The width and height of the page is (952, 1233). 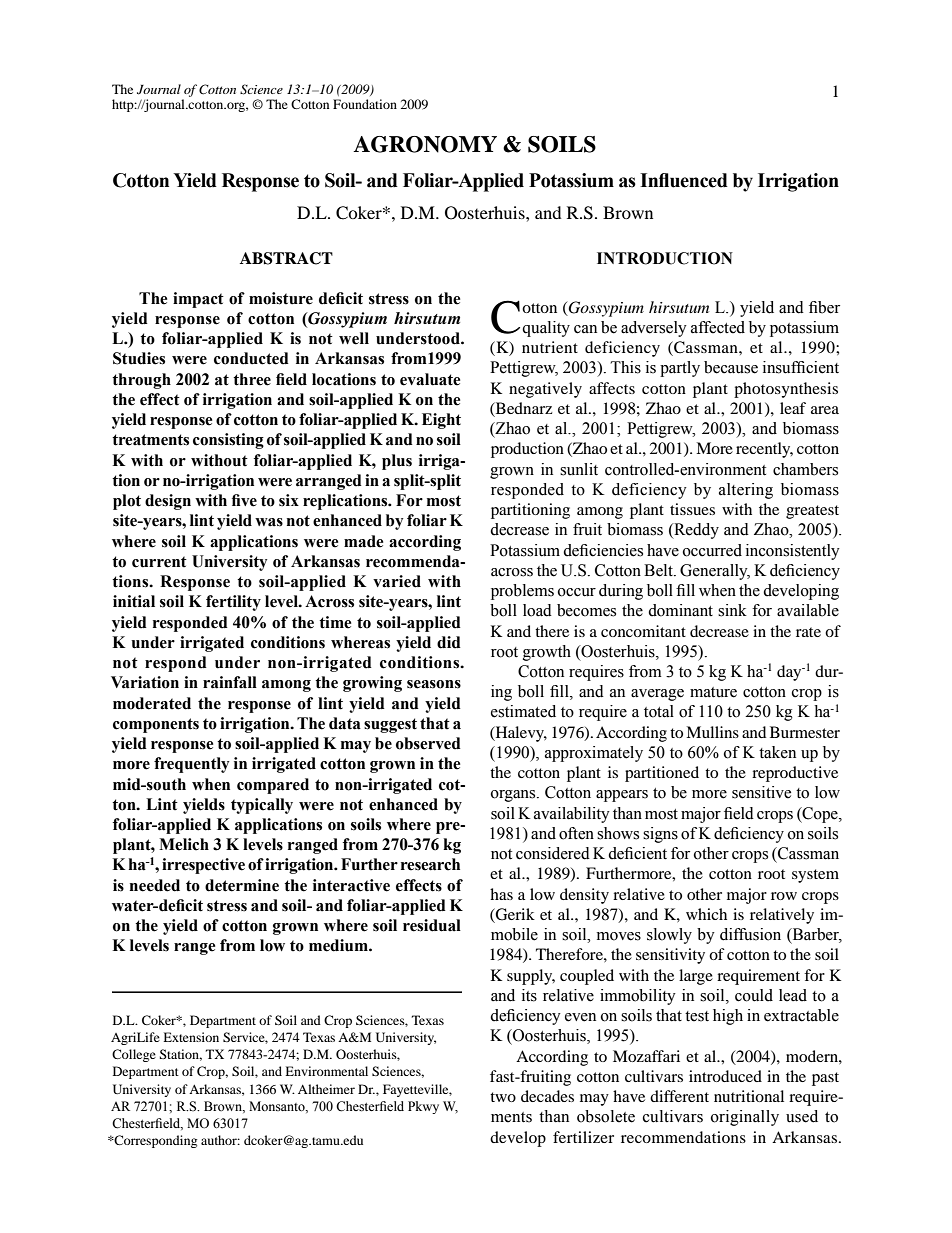 What do you see at coordinates (449, 642) in the page?
I see `did` at bounding box center [449, 642].
